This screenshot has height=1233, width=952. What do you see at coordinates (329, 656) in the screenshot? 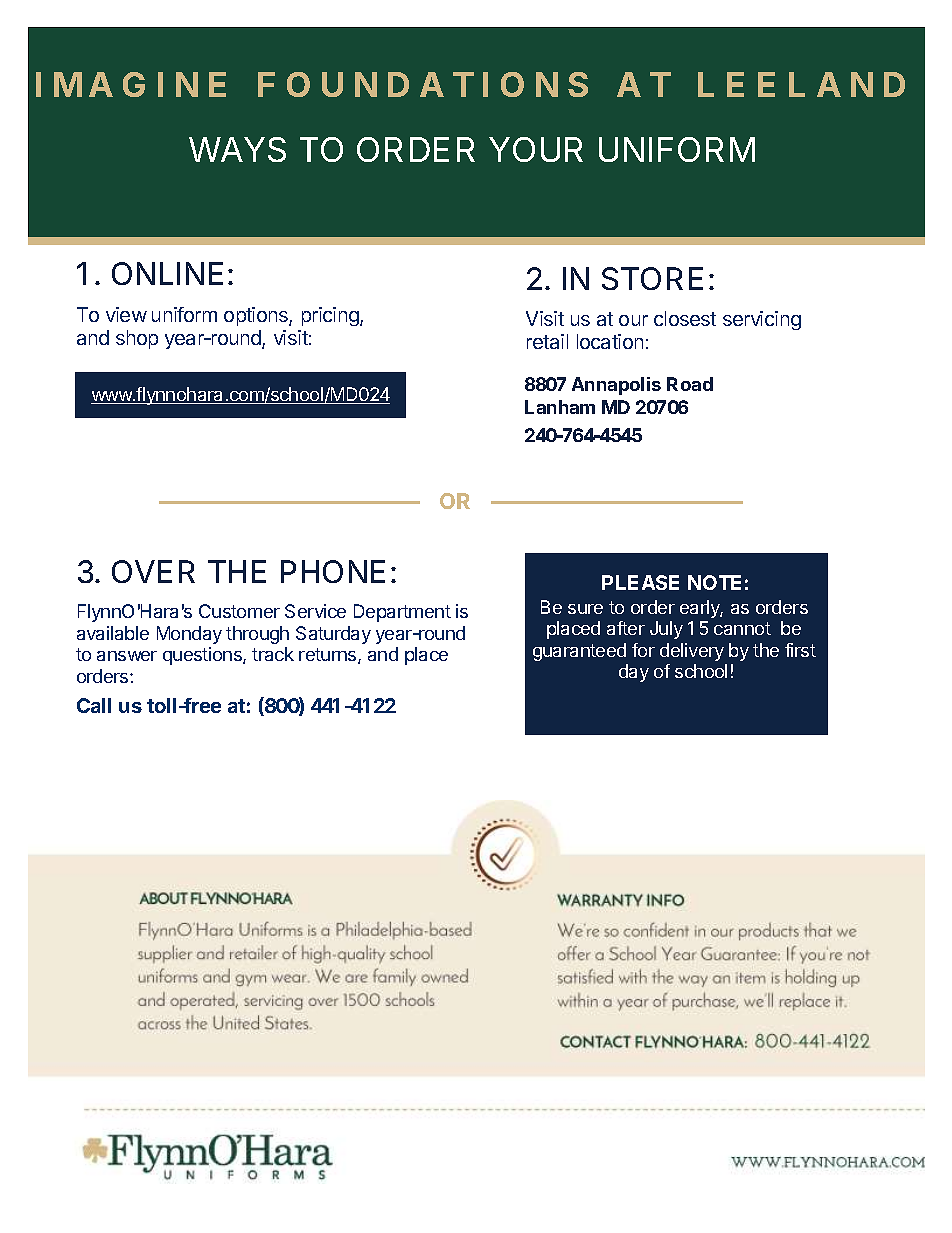
I see `returns` at bounding box center [329, 656].
